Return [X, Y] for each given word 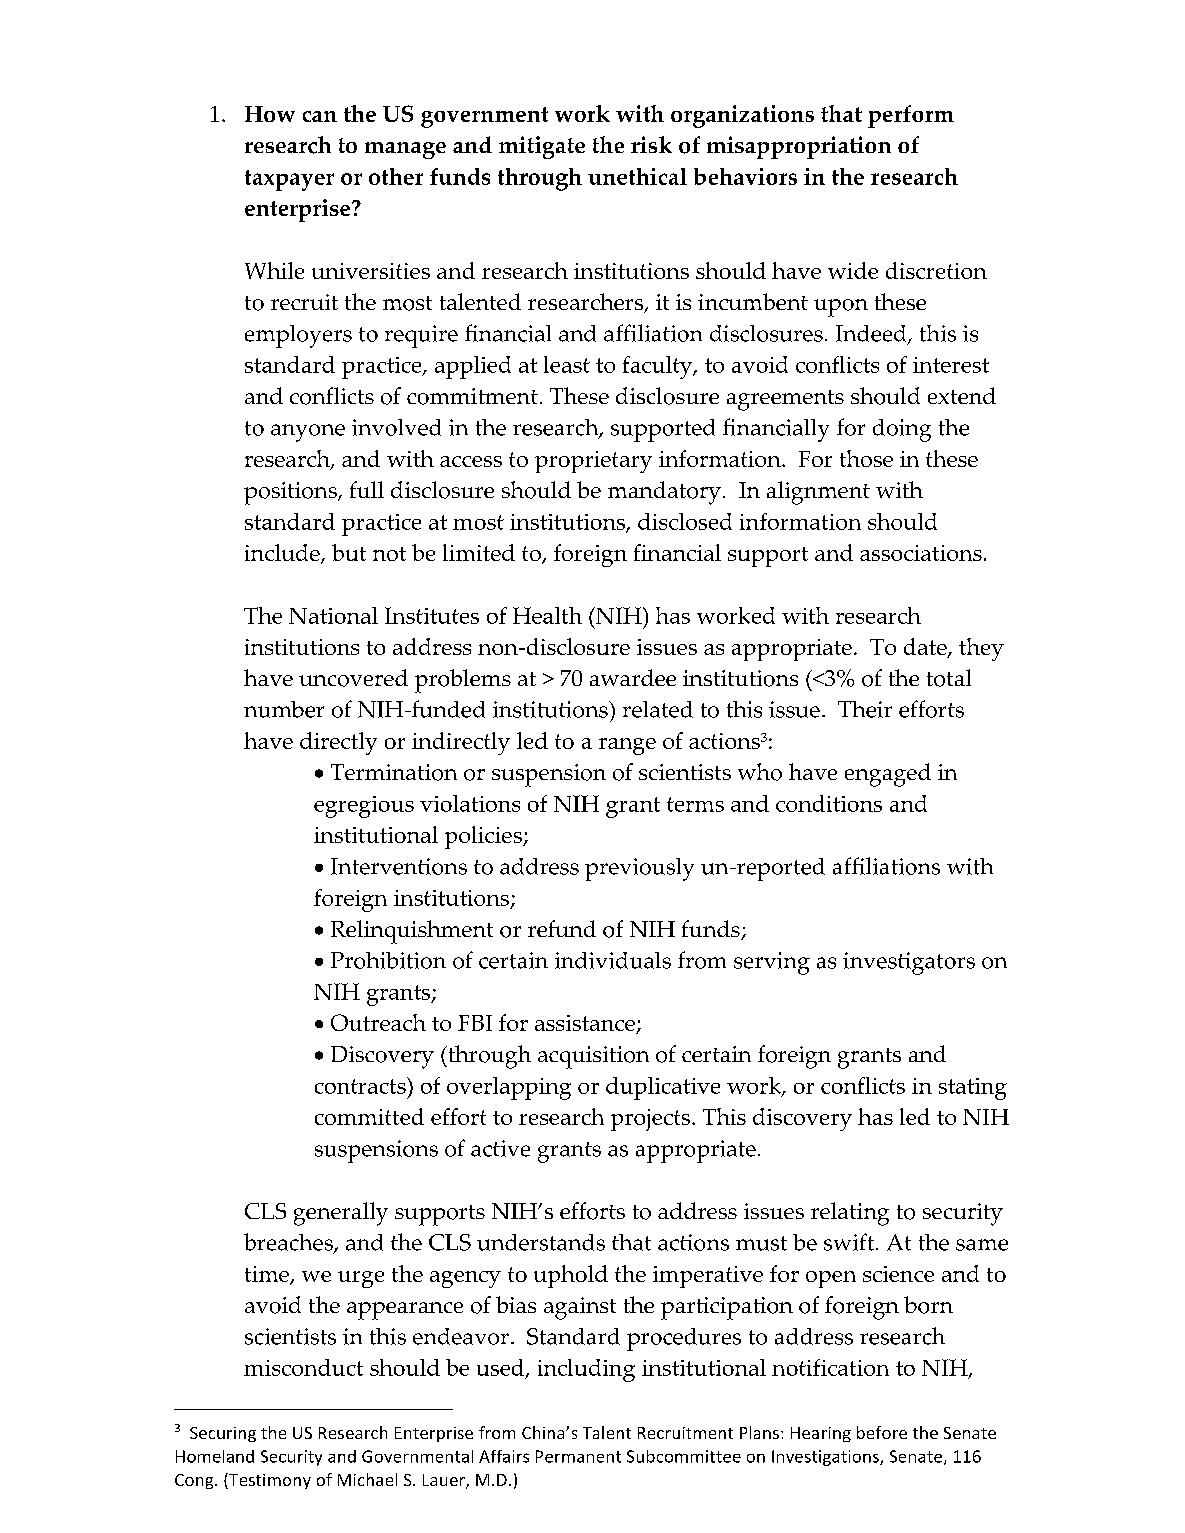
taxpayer [289, 180]
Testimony [269, 1481]
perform [911, 116]
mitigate [542, 147]
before [882, 1432]
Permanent [578, 1456]
